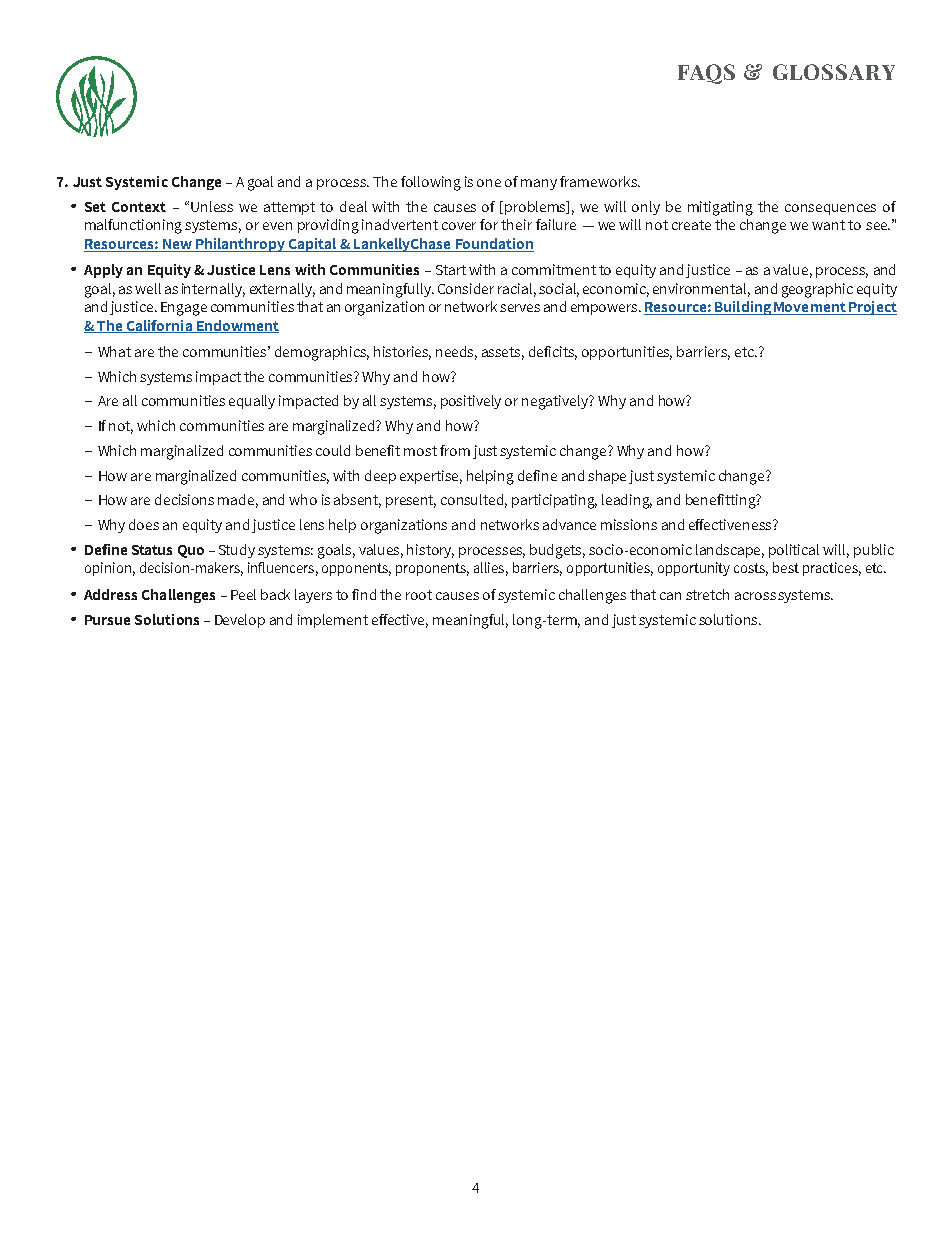  I want to click on California, so click(159, 326).
